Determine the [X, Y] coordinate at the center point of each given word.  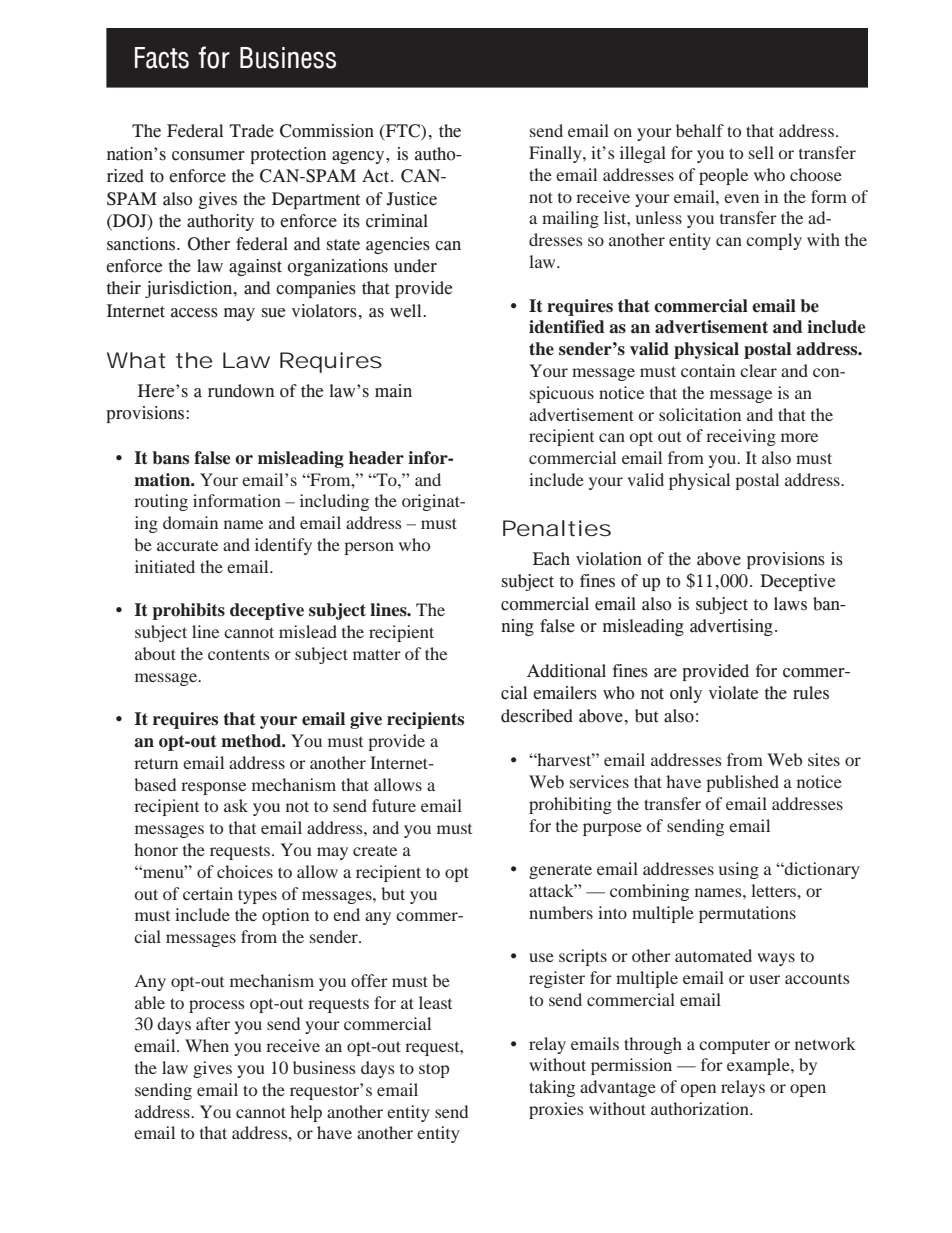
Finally [556, 154]
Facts [162, 58]
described [537, 716]
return [156, 763]
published [742, 783]
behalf [700, 130]
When [207, 1045]
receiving [741, 437]
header [376, 458]
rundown [241, 391]
